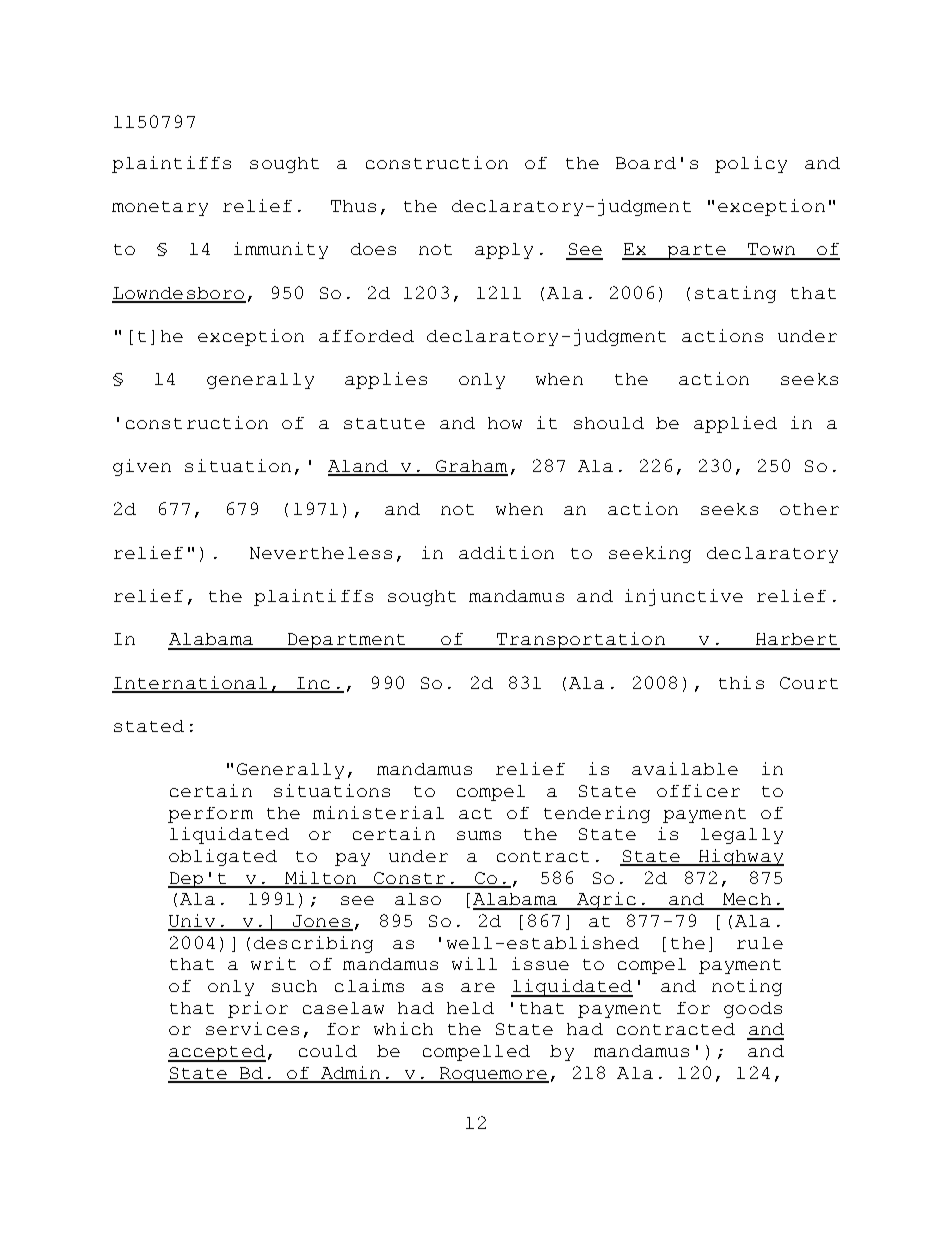 Image resolution: width=952 pixels, height=1233 pixels. I want to click on goods, so click(753, 1010).
